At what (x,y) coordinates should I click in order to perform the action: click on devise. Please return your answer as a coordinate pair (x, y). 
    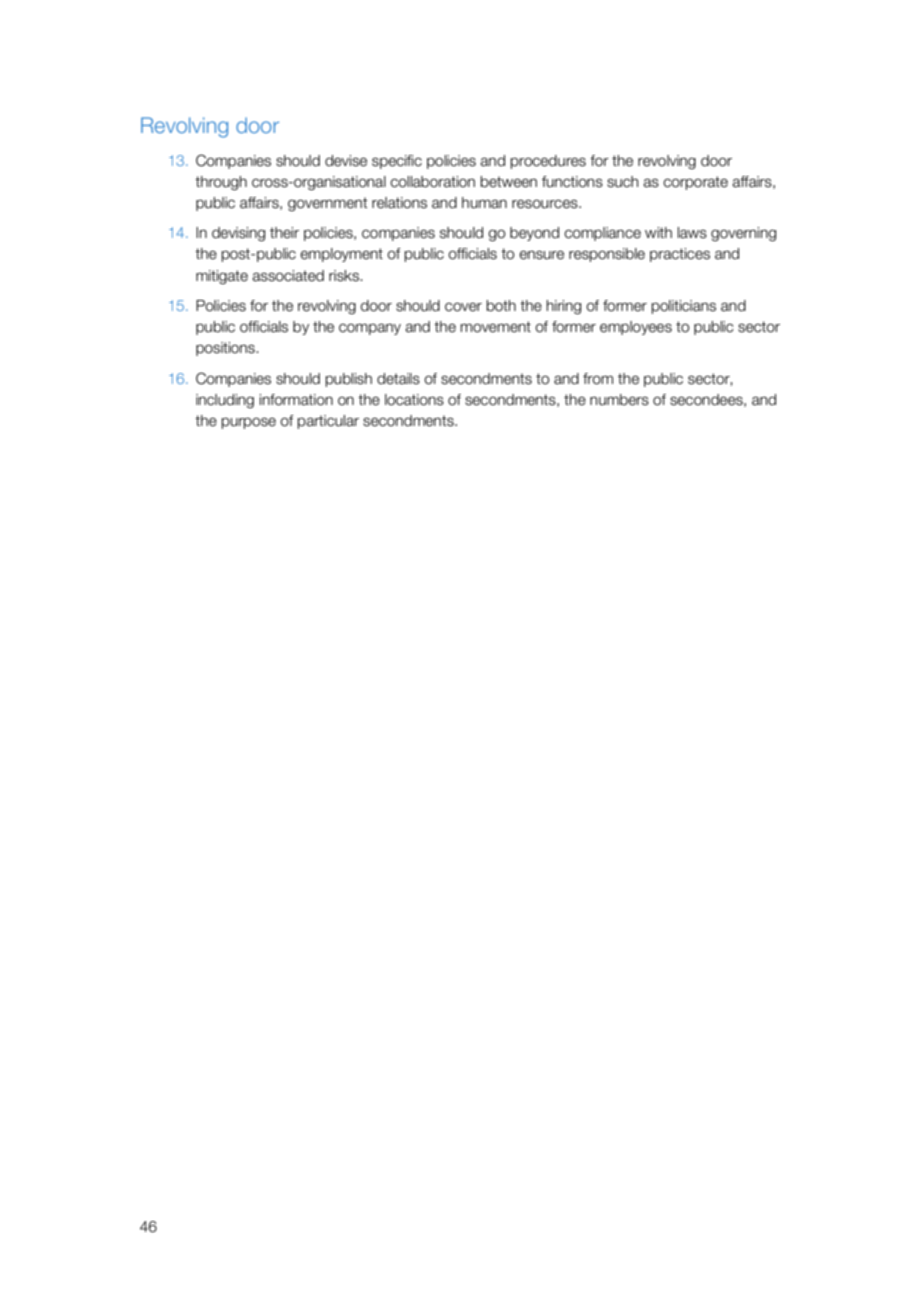
    Looking at the image, I should click on (346, 161).
